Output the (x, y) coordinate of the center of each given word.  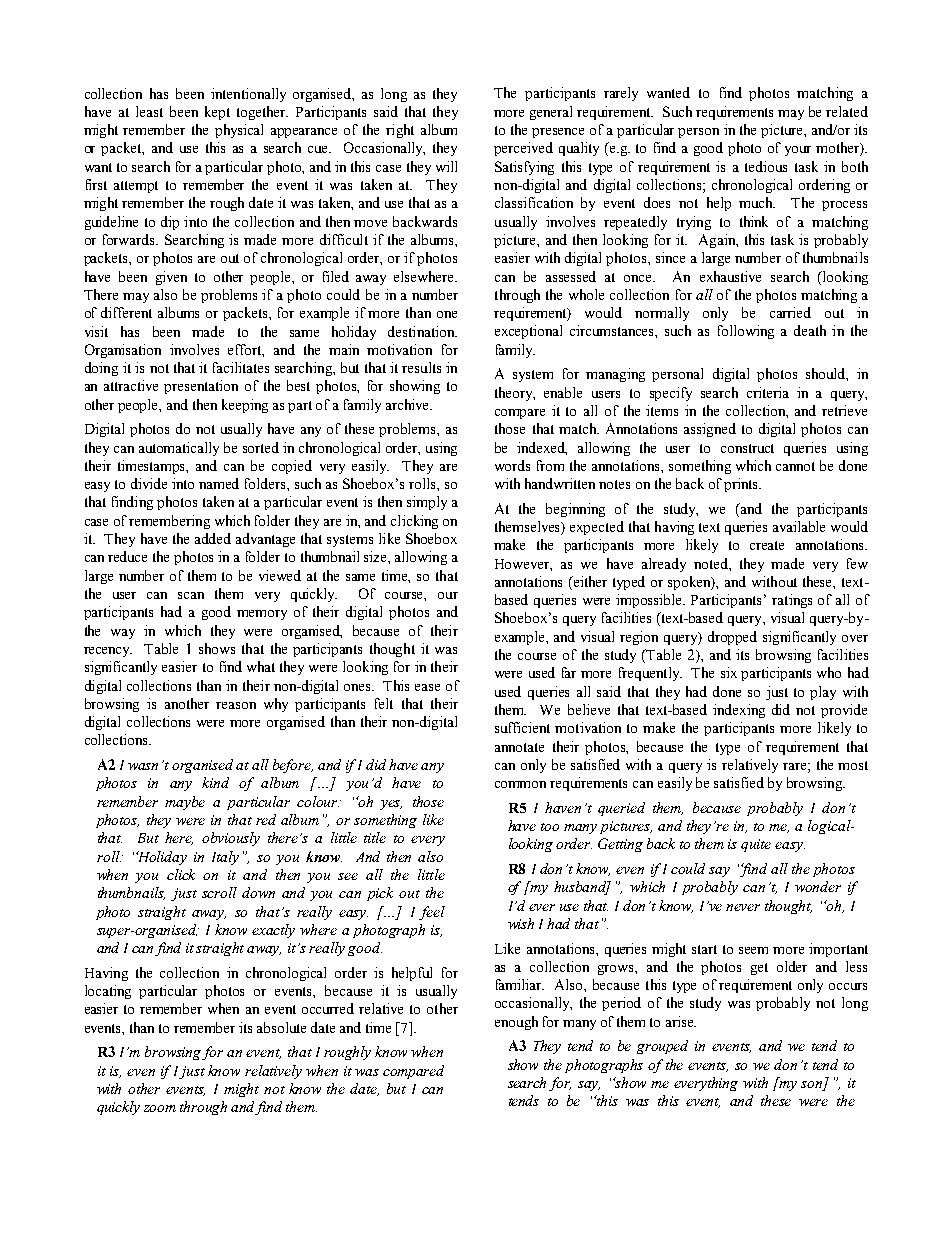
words (512, 465)
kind (215, 782)
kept (217, 113)
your (798, 151)
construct (747, 448)
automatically (179, 449)
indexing (739, 711)
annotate (519, 747)
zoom (160, 1108)
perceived (523, 149)
